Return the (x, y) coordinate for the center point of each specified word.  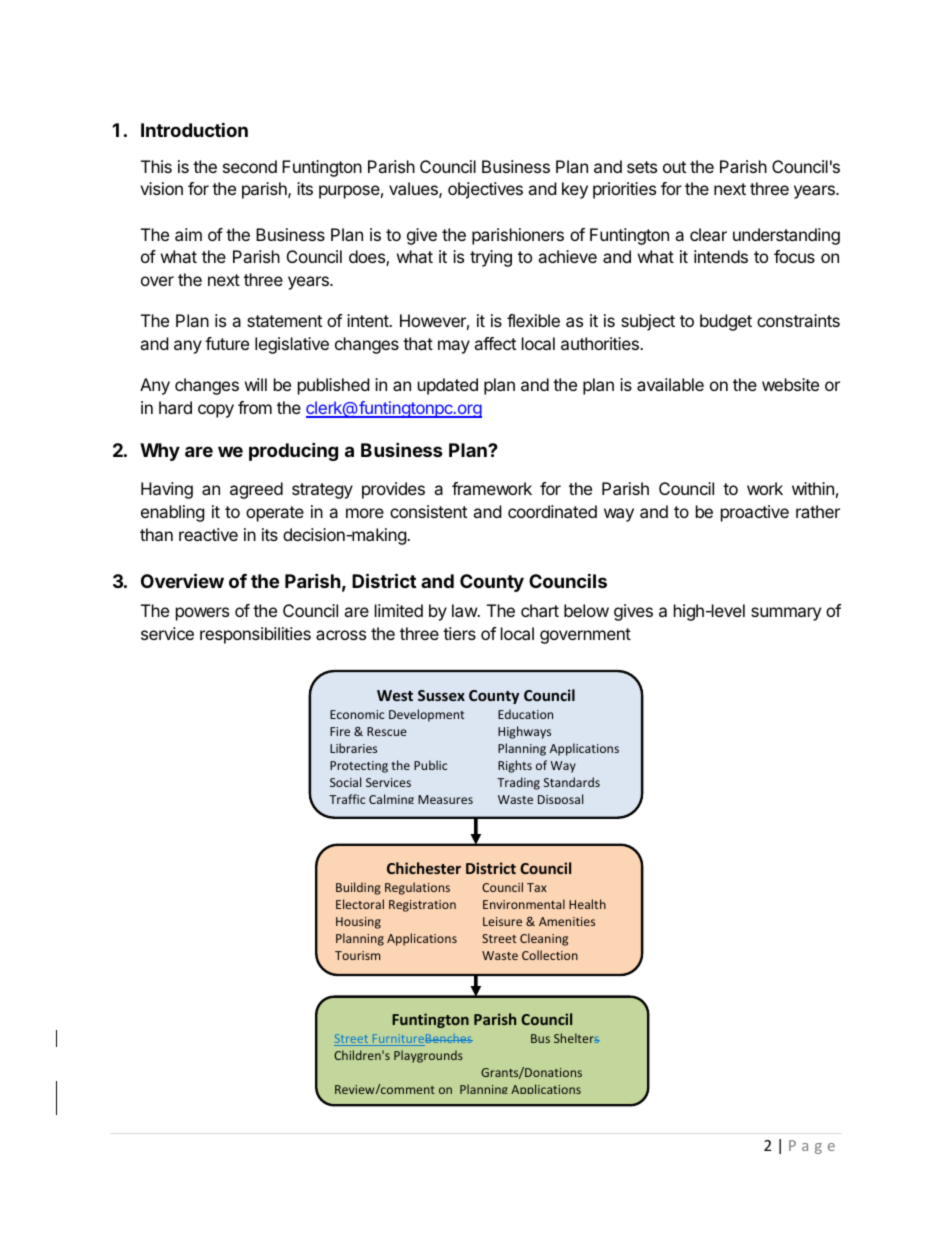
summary (786, 614)
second (250, 166)
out (674, 167)
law (465, 610)
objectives (485, 190)
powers (202, 614)
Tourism (357, 955)
